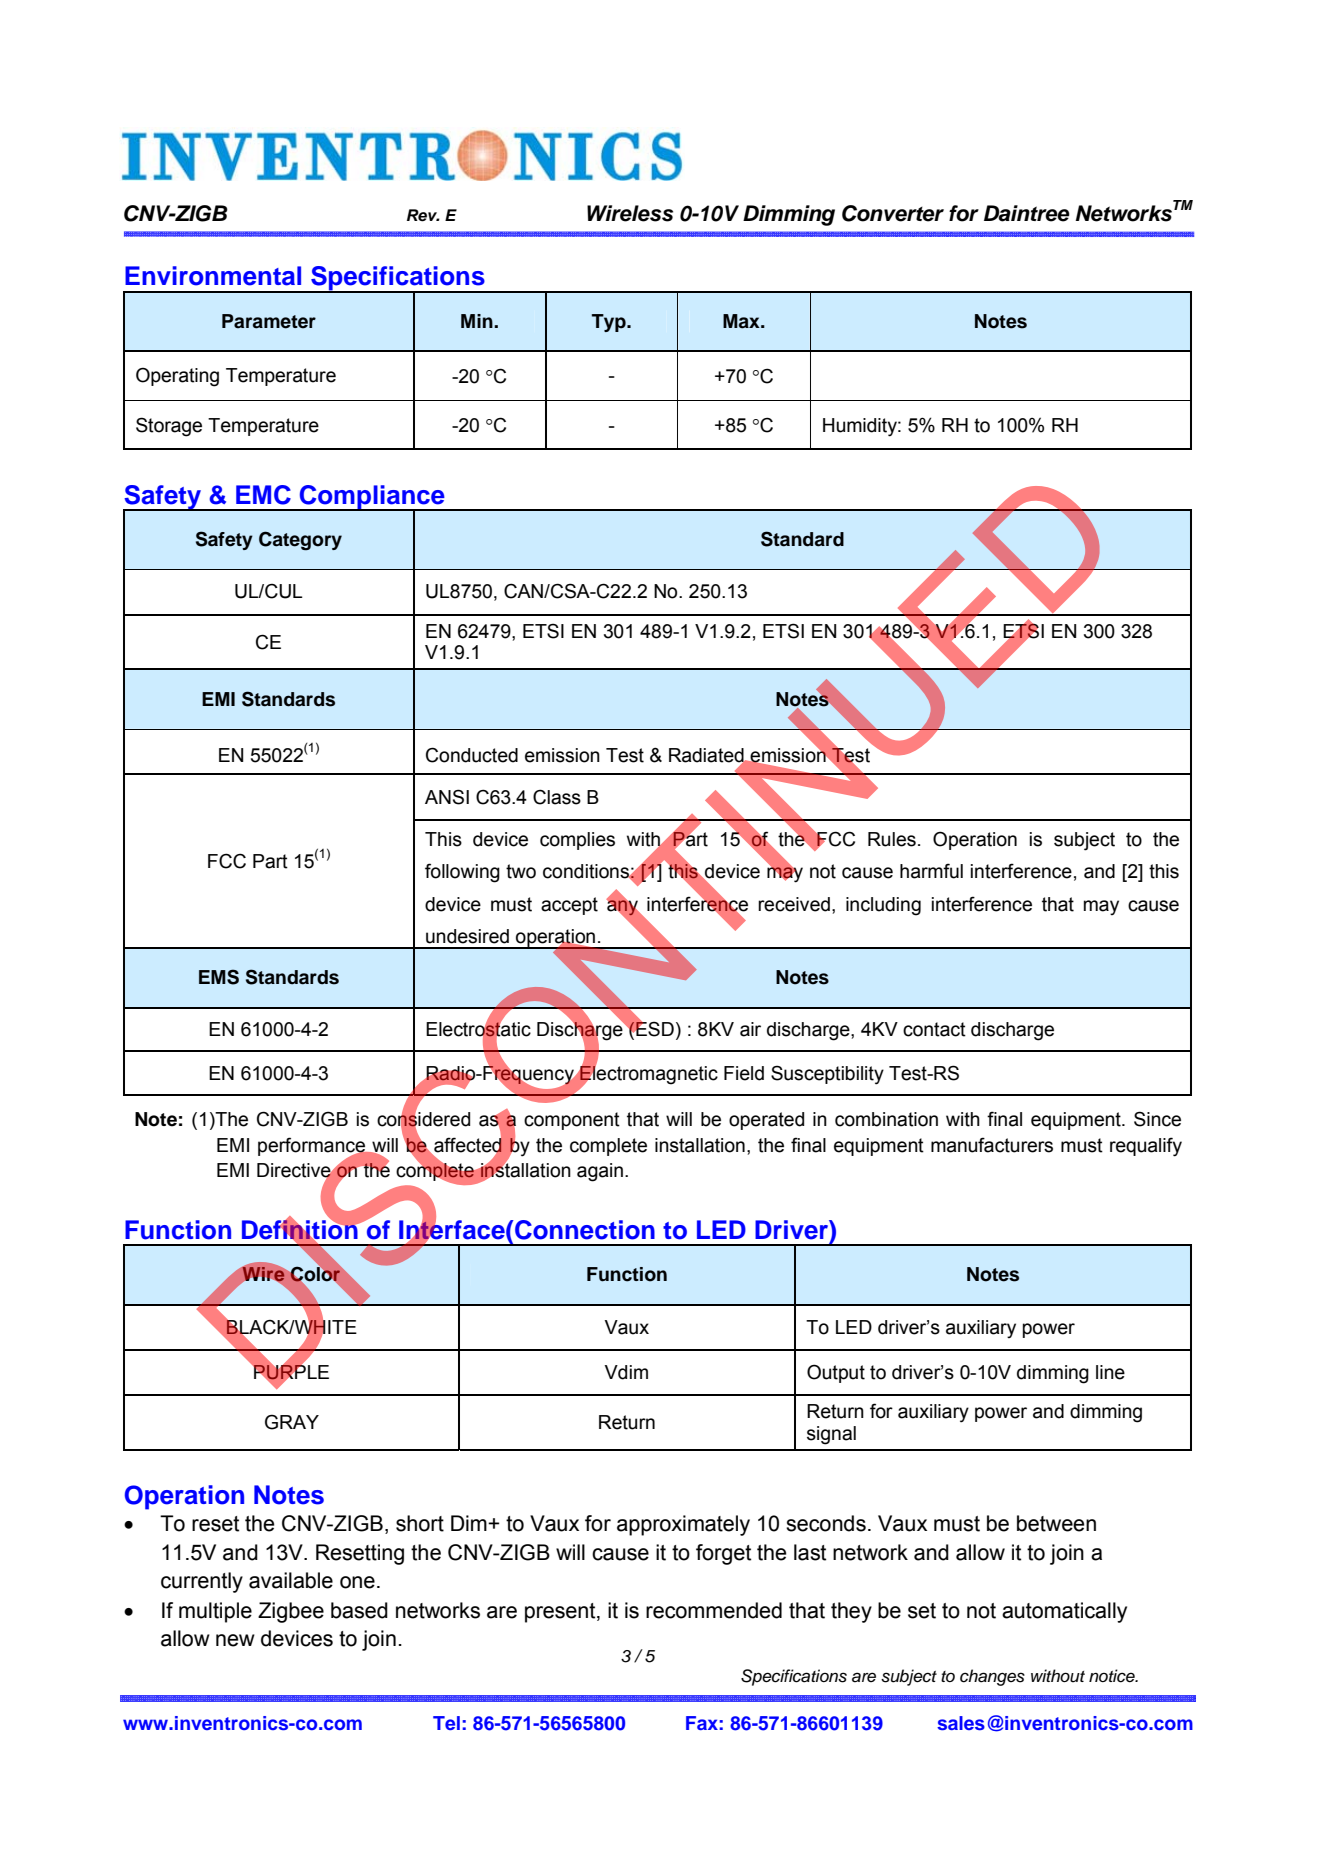  Describe the element at coordinates (423, 215) in the screenshot. I see `Rev` at that location.
